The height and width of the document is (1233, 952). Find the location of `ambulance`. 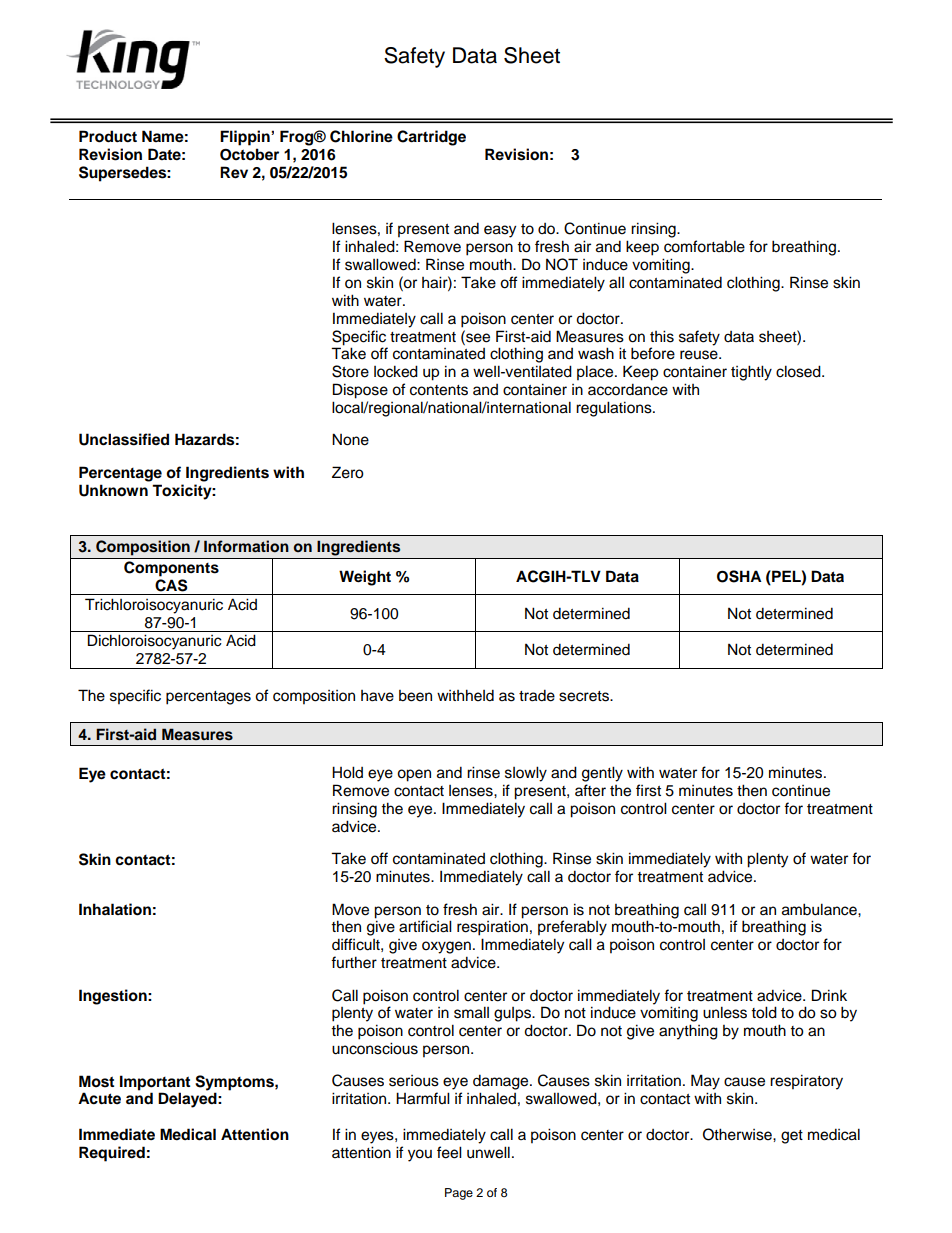

ambulance is located at coordinates (820, 909).
